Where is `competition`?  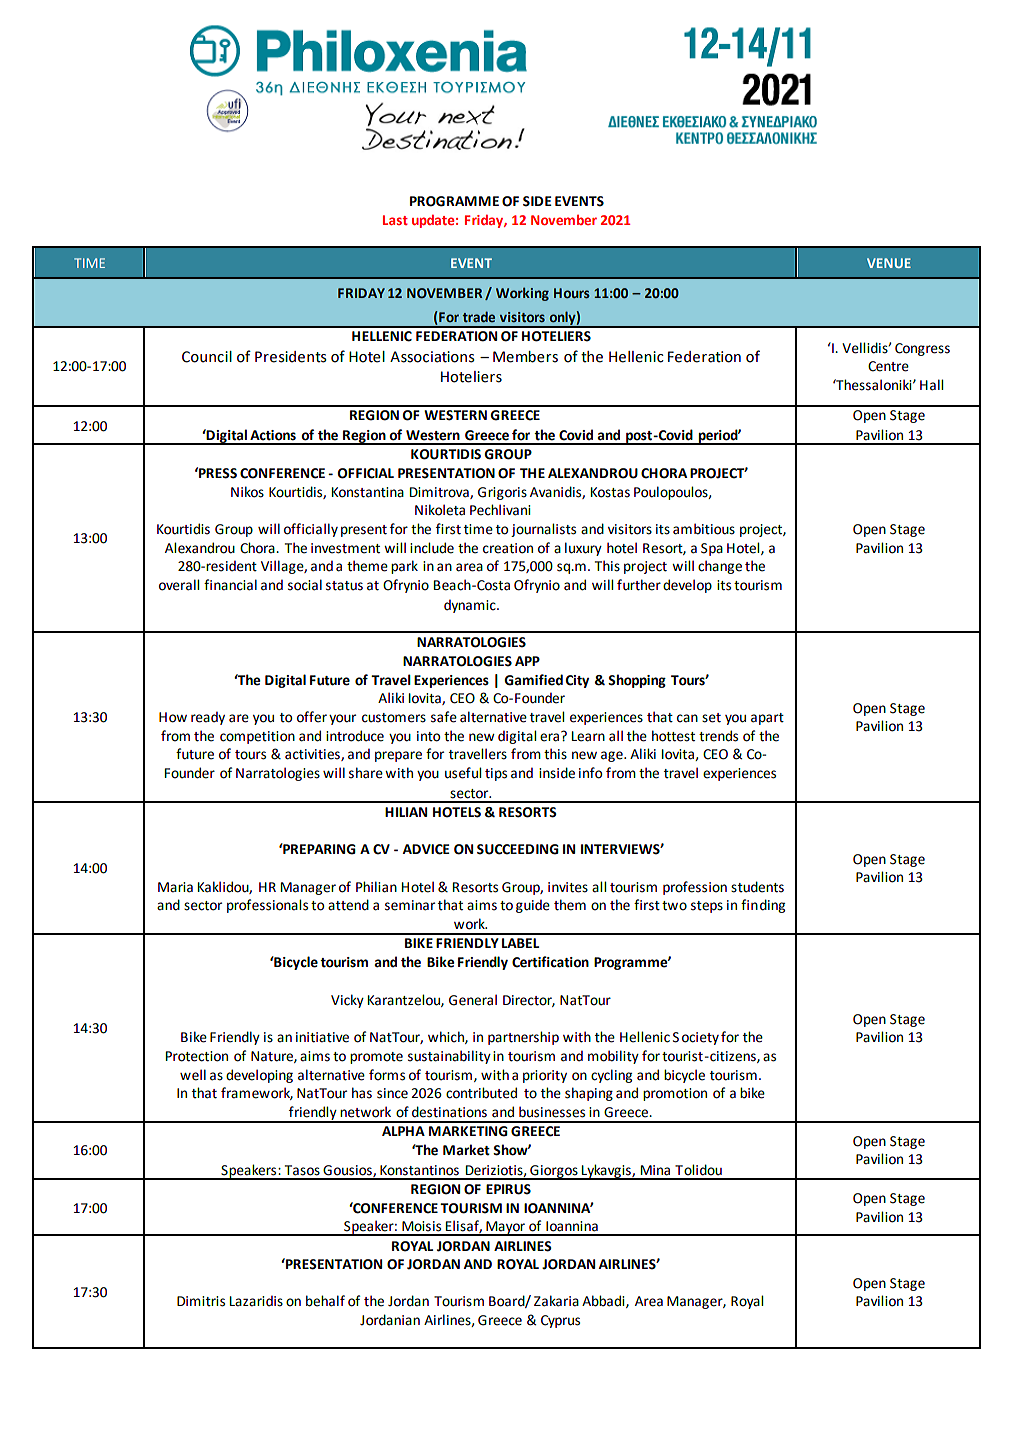 competition is located at coordinates (257, 737).
